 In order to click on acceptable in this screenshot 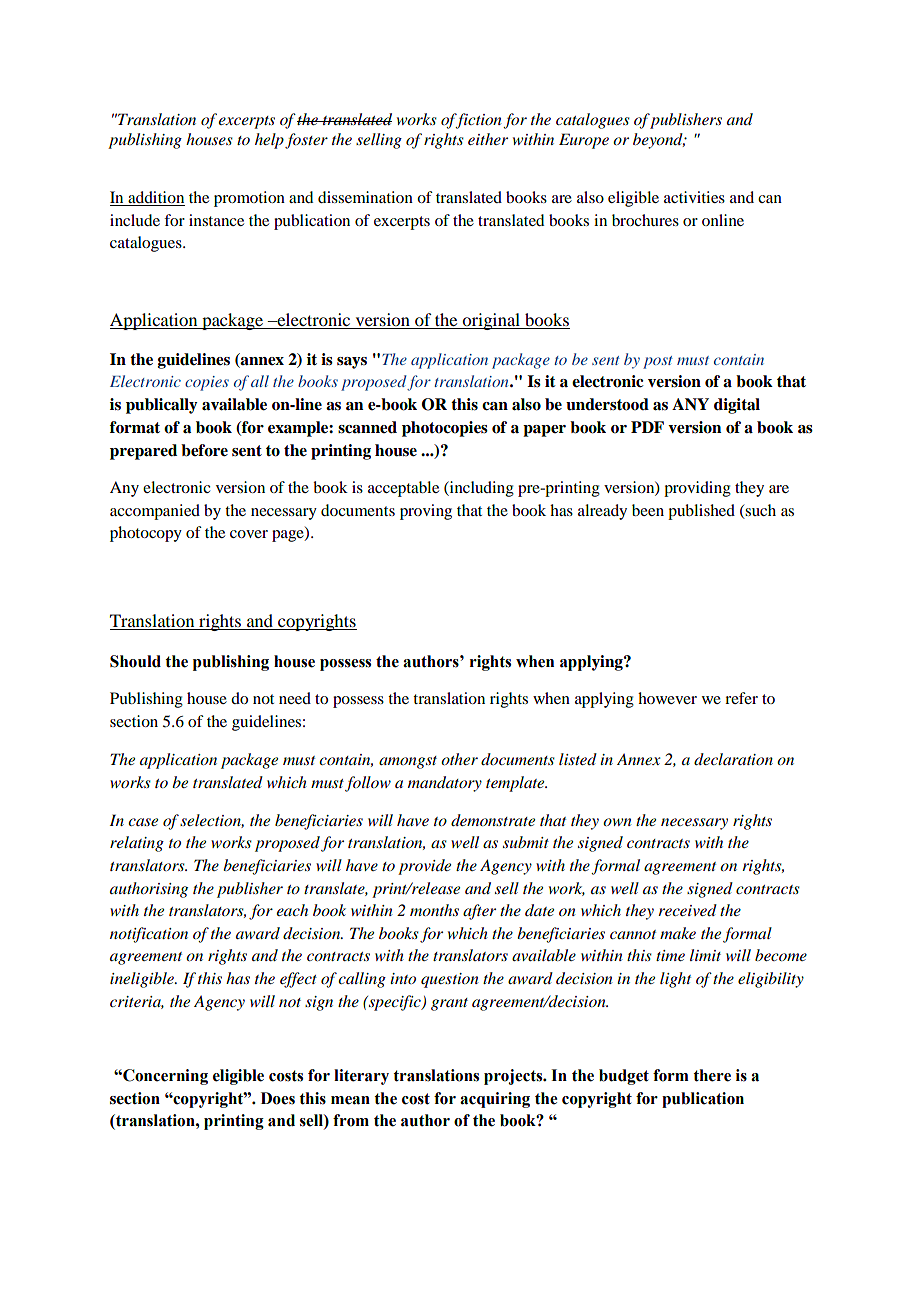, I will do `click(403, 489)`.
